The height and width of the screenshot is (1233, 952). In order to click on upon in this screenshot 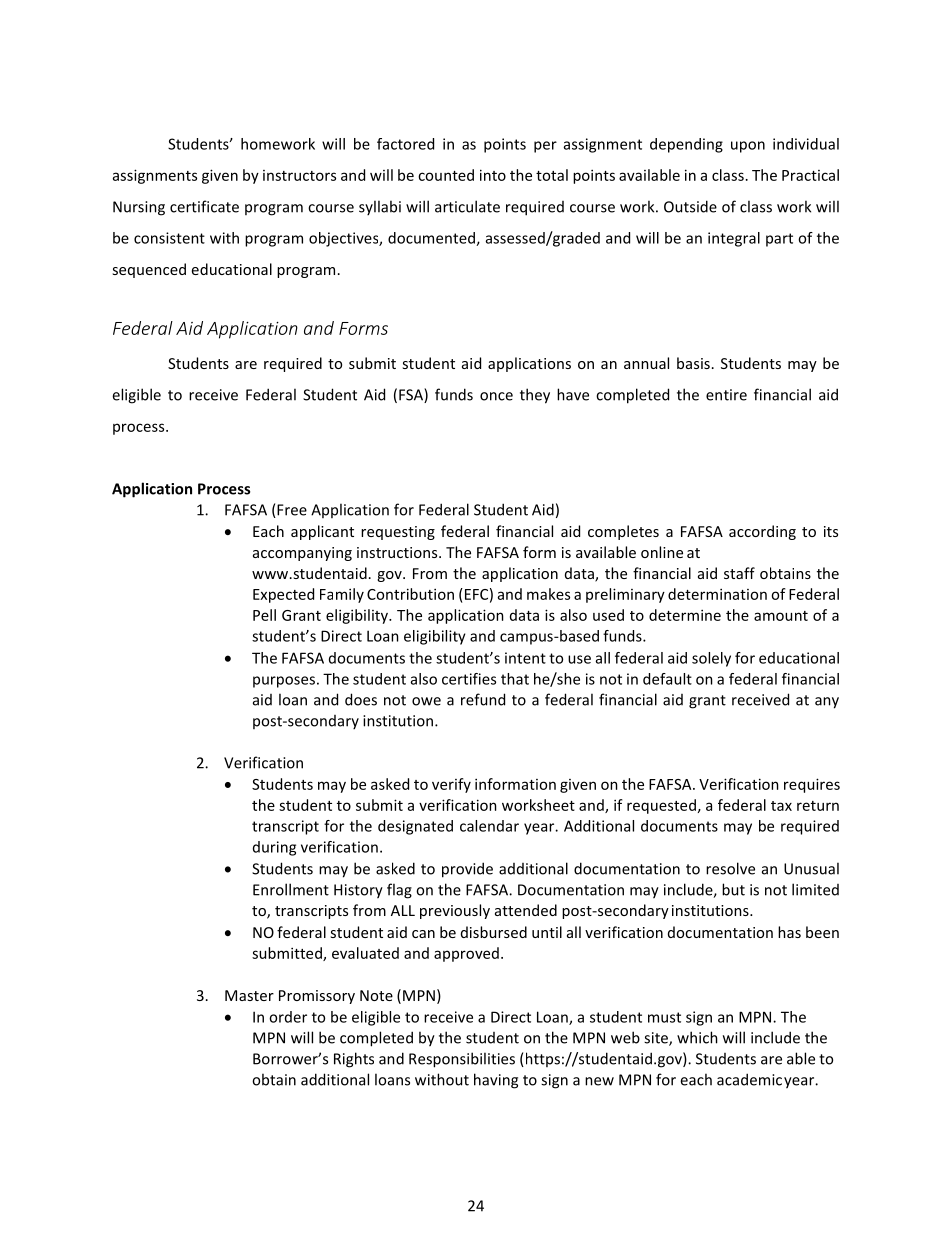, I will do `click(748, 147)`.
